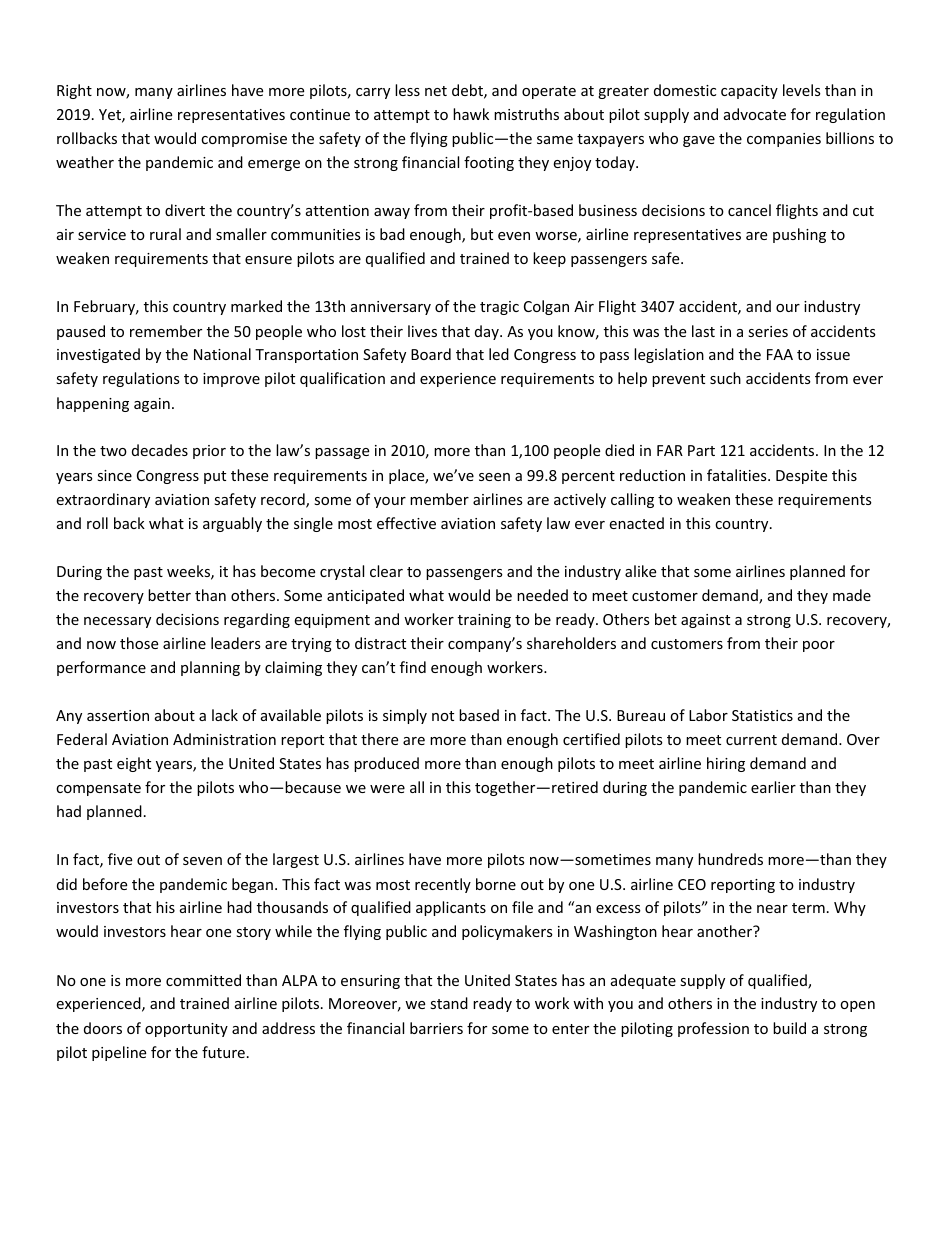  What do you see at coordinates (186, 1030) in the image?
I see `opportunity` at bounding box center [186, 1030].
